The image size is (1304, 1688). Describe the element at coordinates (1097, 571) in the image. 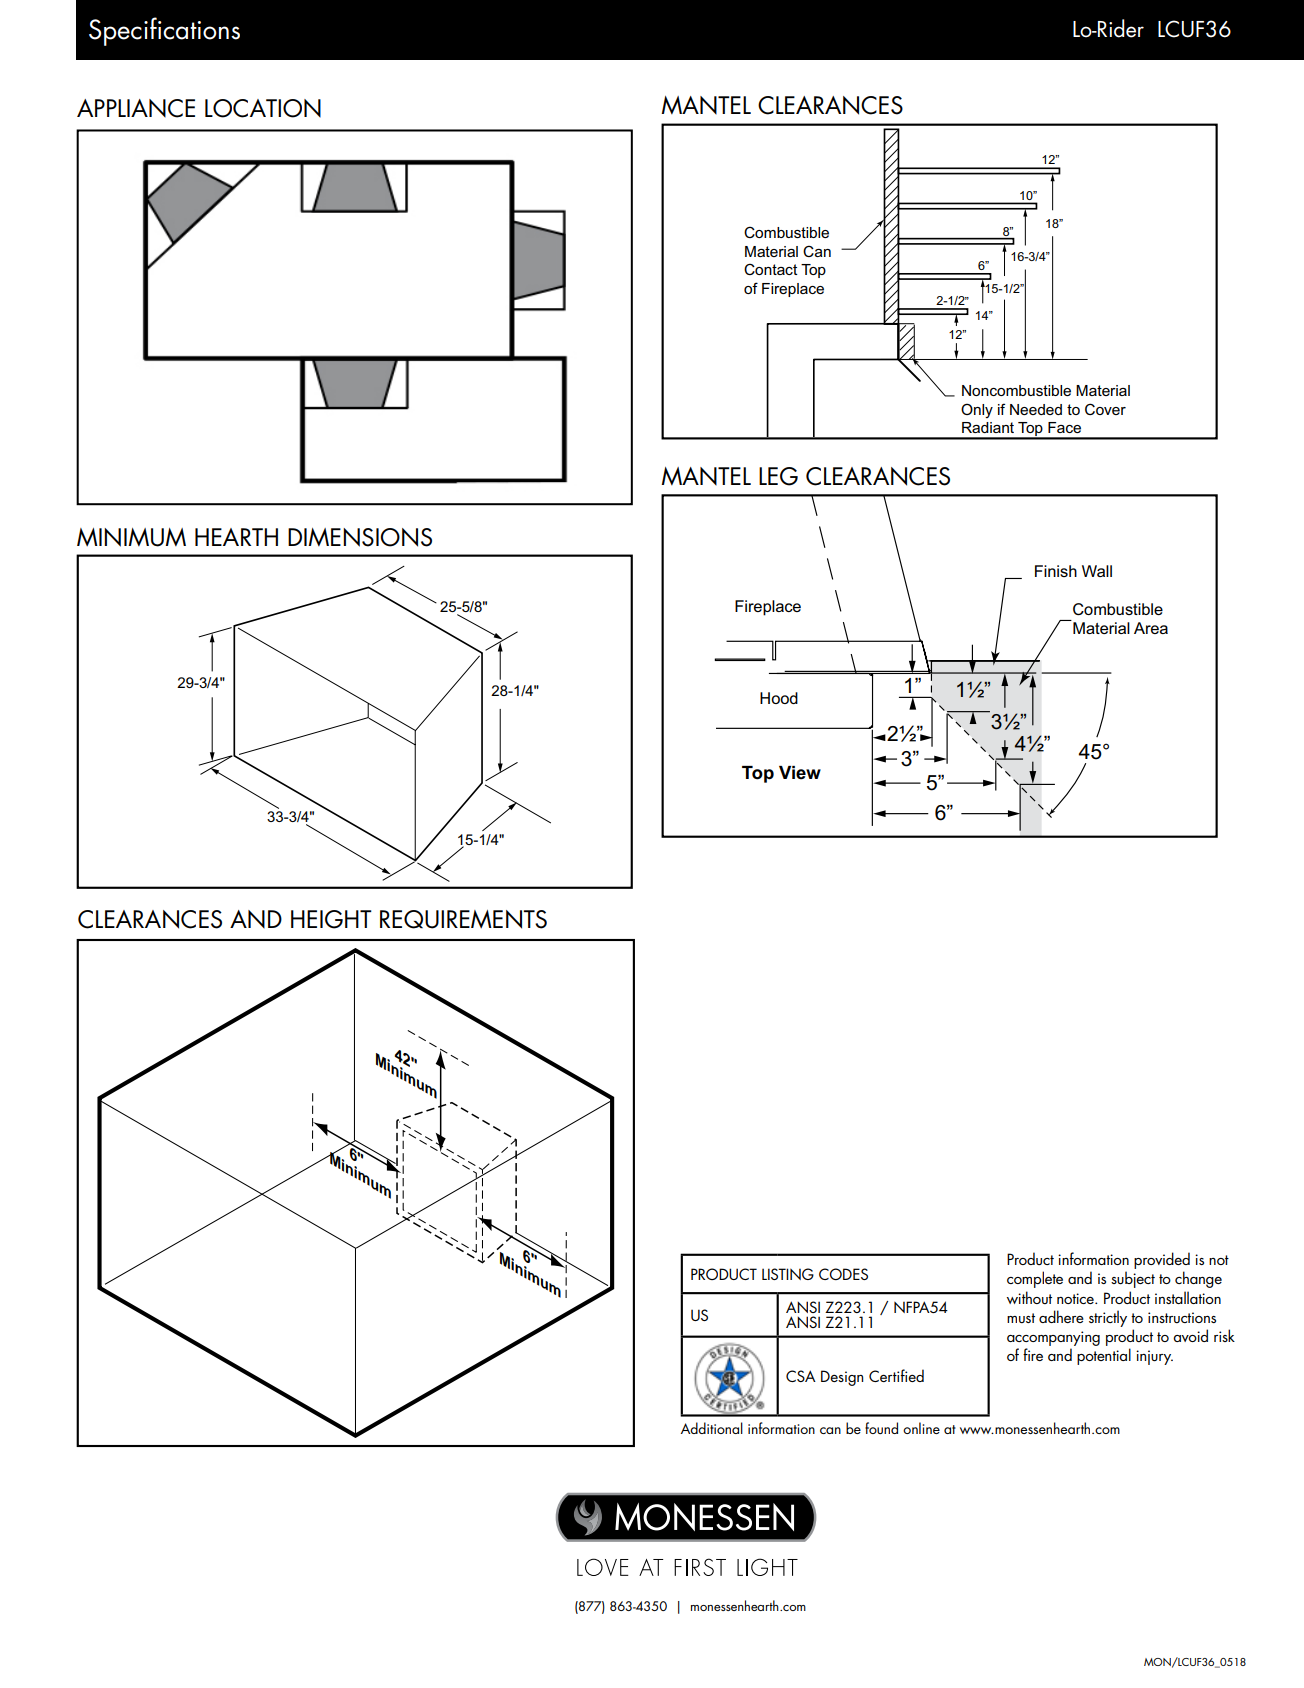

I see `Wall` at that location.
